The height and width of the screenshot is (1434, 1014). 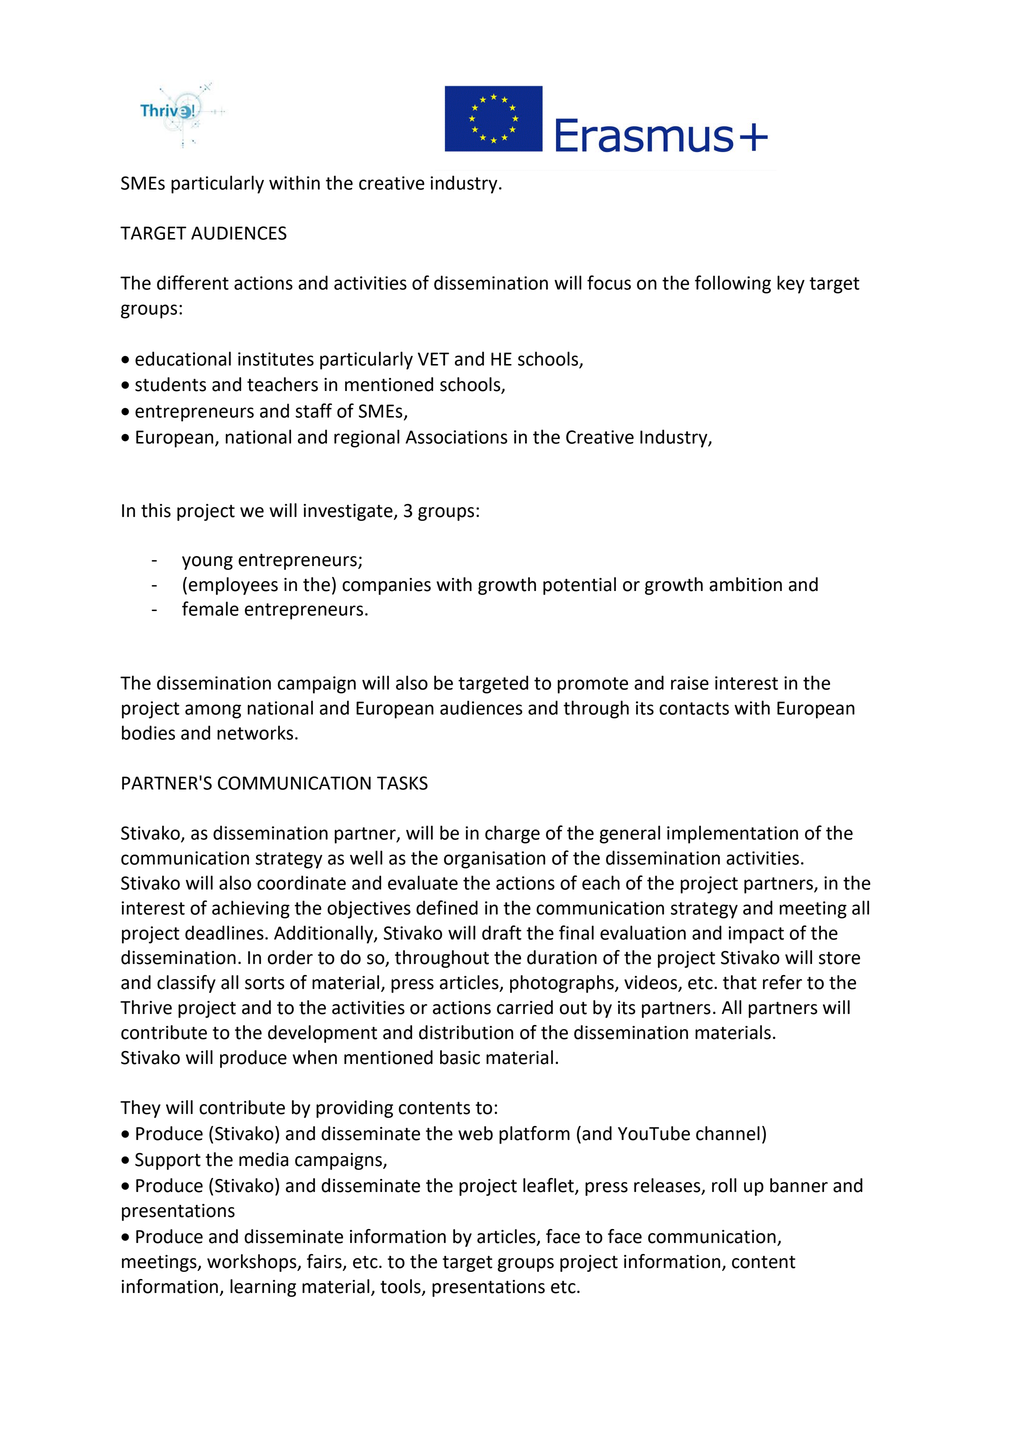 I want to click on VET, so click(x=433, y=359).
